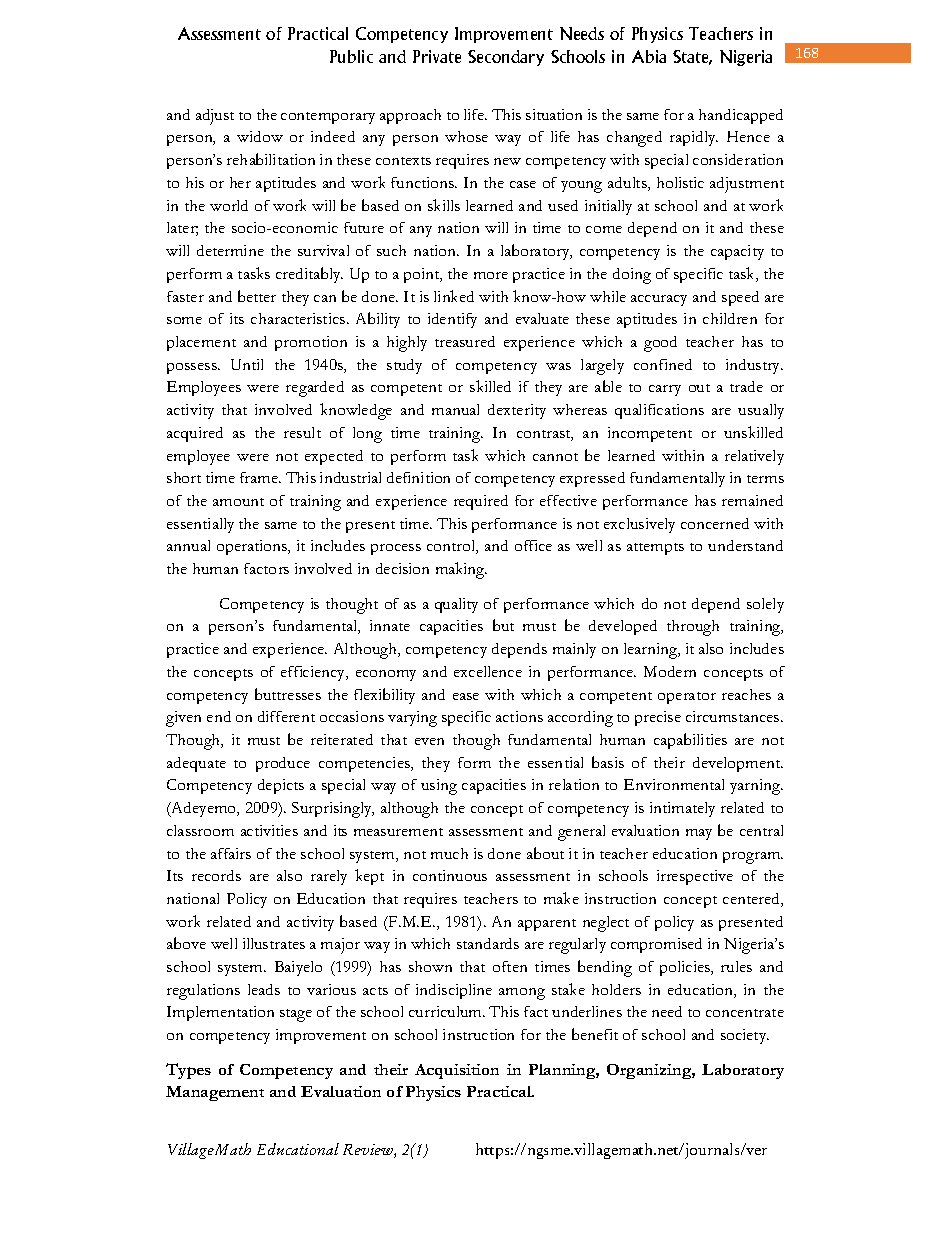 This page has height=1233, width=952. What do you see at coordinates (302, 432) in the page?
I see `result` at bounding box center [302, 432].
